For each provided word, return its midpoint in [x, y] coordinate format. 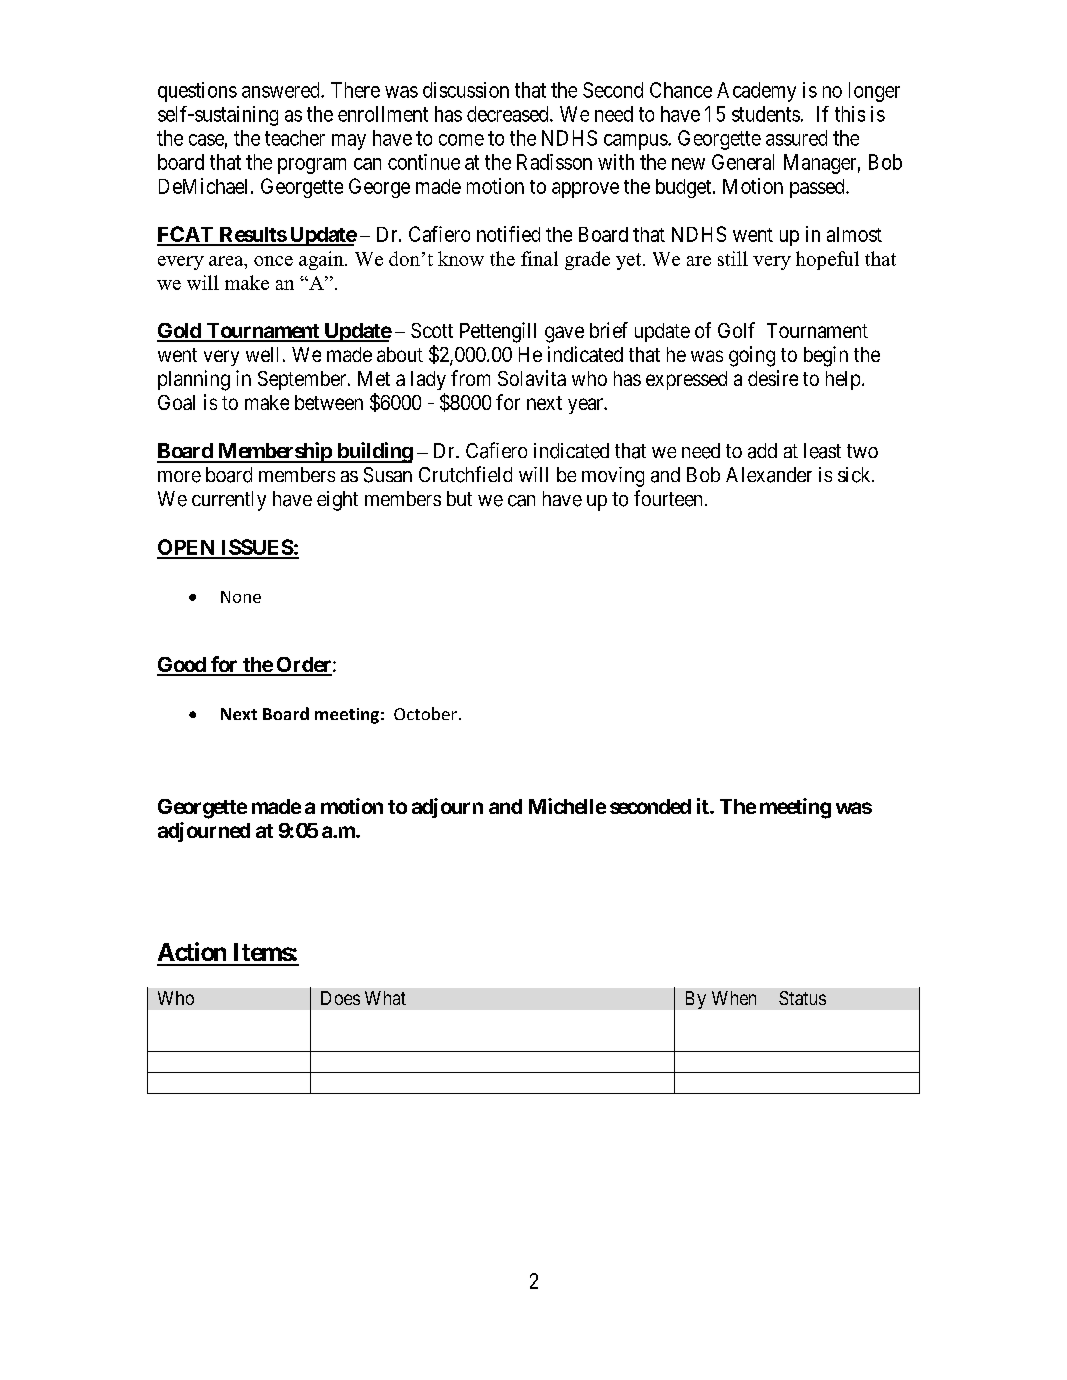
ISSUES [256, 548]
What [385, 998]
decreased [509, 114]
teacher [295, 138]
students [766, 114]
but [459, 498]
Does [340, 998]
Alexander [769, 475]
